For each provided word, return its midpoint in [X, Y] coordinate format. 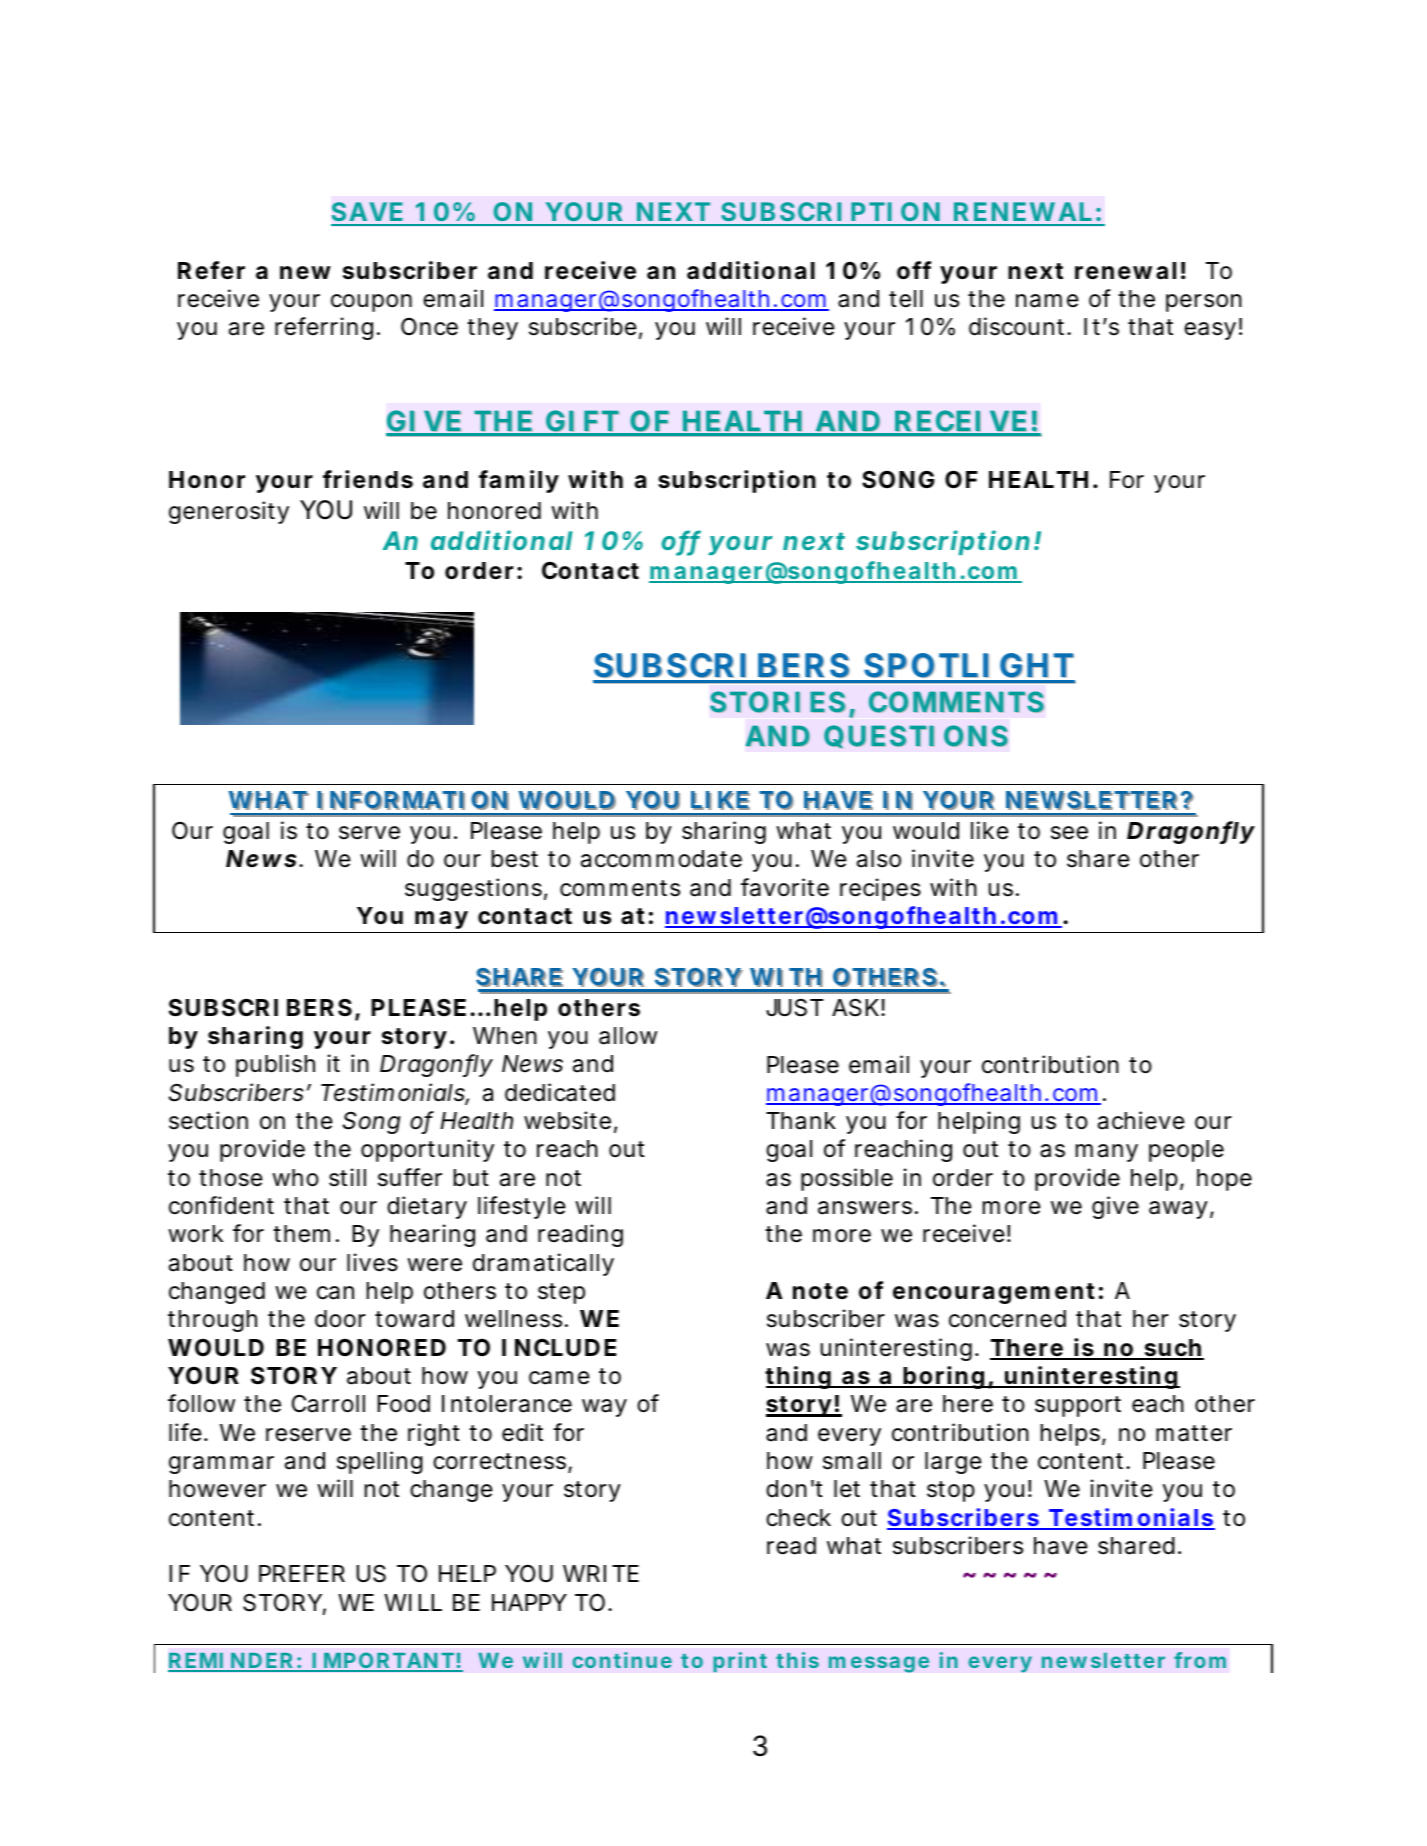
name [1047, 301]
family [519, 481]
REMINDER [231, 1662]
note [820, 1291]
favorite [785, 887]
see [1069, 833]
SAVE [367, 213]
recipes [880, 889]
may [441, 920]
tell [906, 299]
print [740, 1662]
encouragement [994, 1293]
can [335, 1293]
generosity [229, 512]
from [1200, 1660]
